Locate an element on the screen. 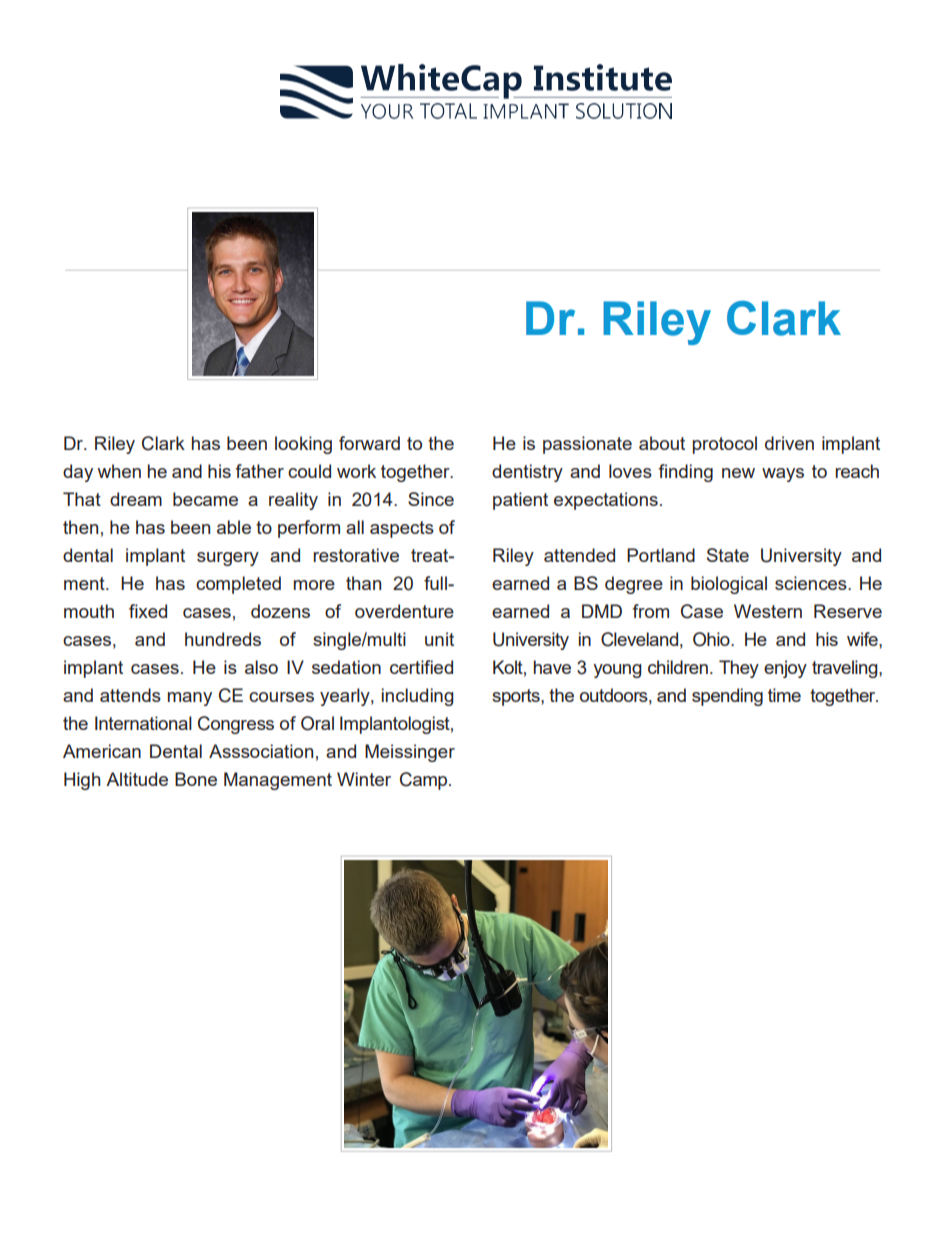 Image resolution: width=952 pixels, height=1233 pixels. driven is located at coordinates (789, 443).
